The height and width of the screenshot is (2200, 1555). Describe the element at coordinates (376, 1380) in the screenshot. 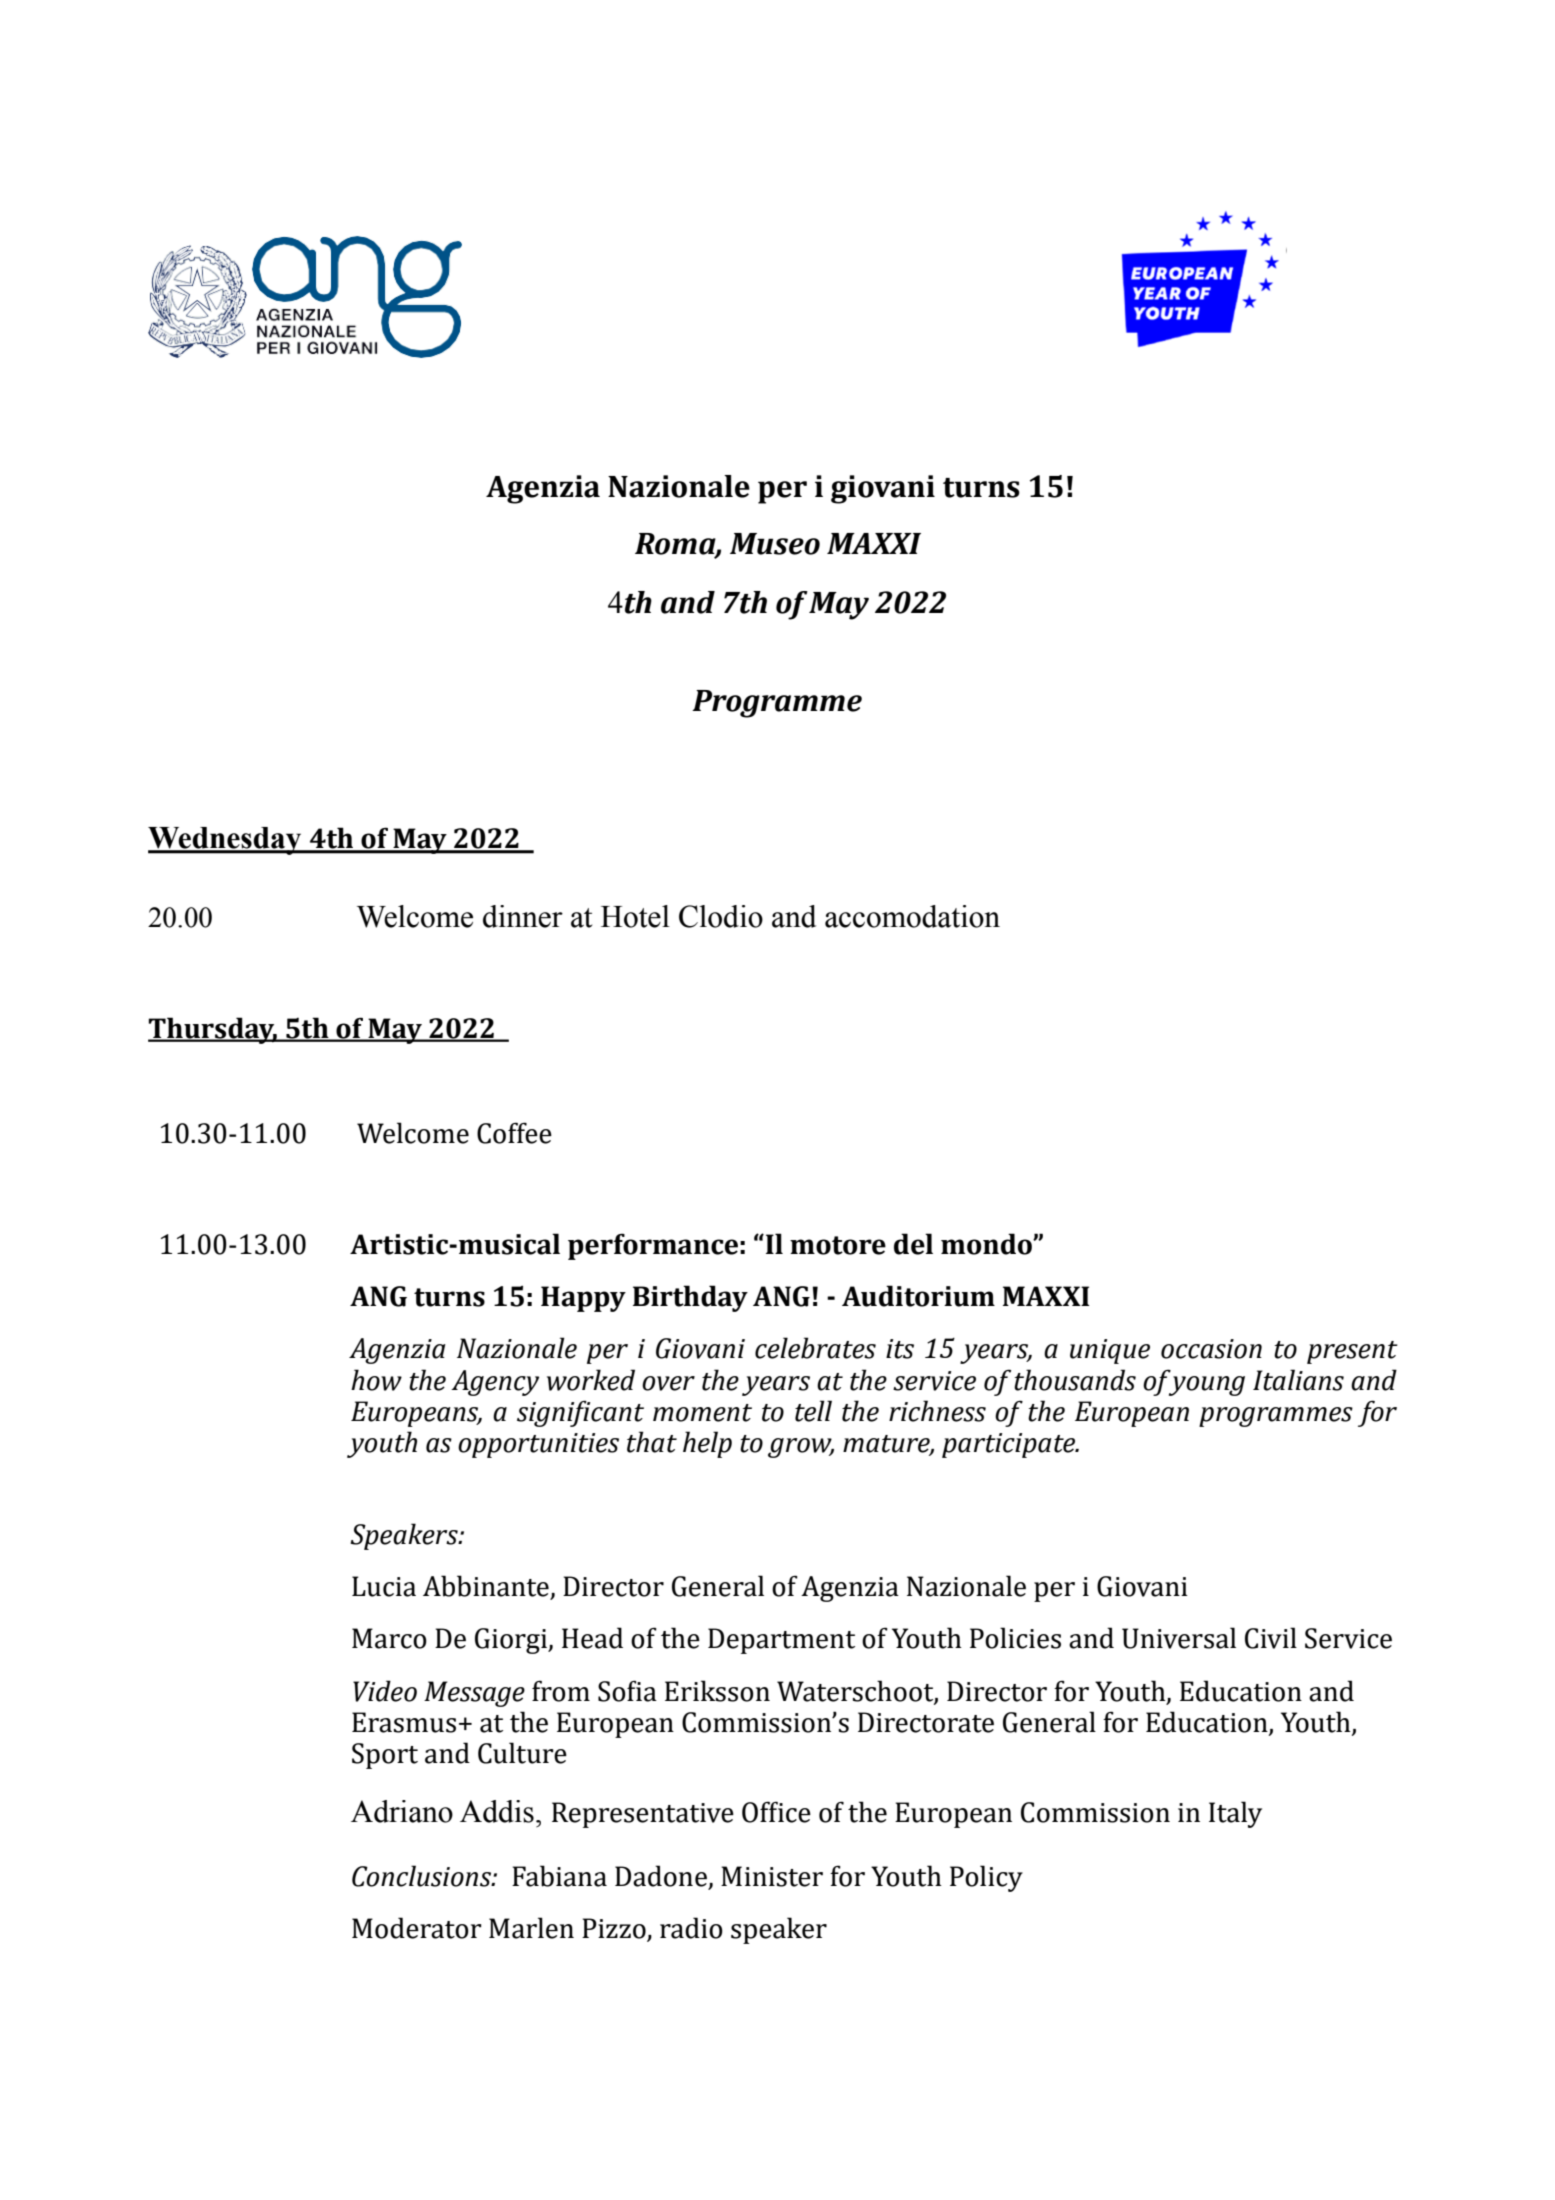

I see `how` at that location.
